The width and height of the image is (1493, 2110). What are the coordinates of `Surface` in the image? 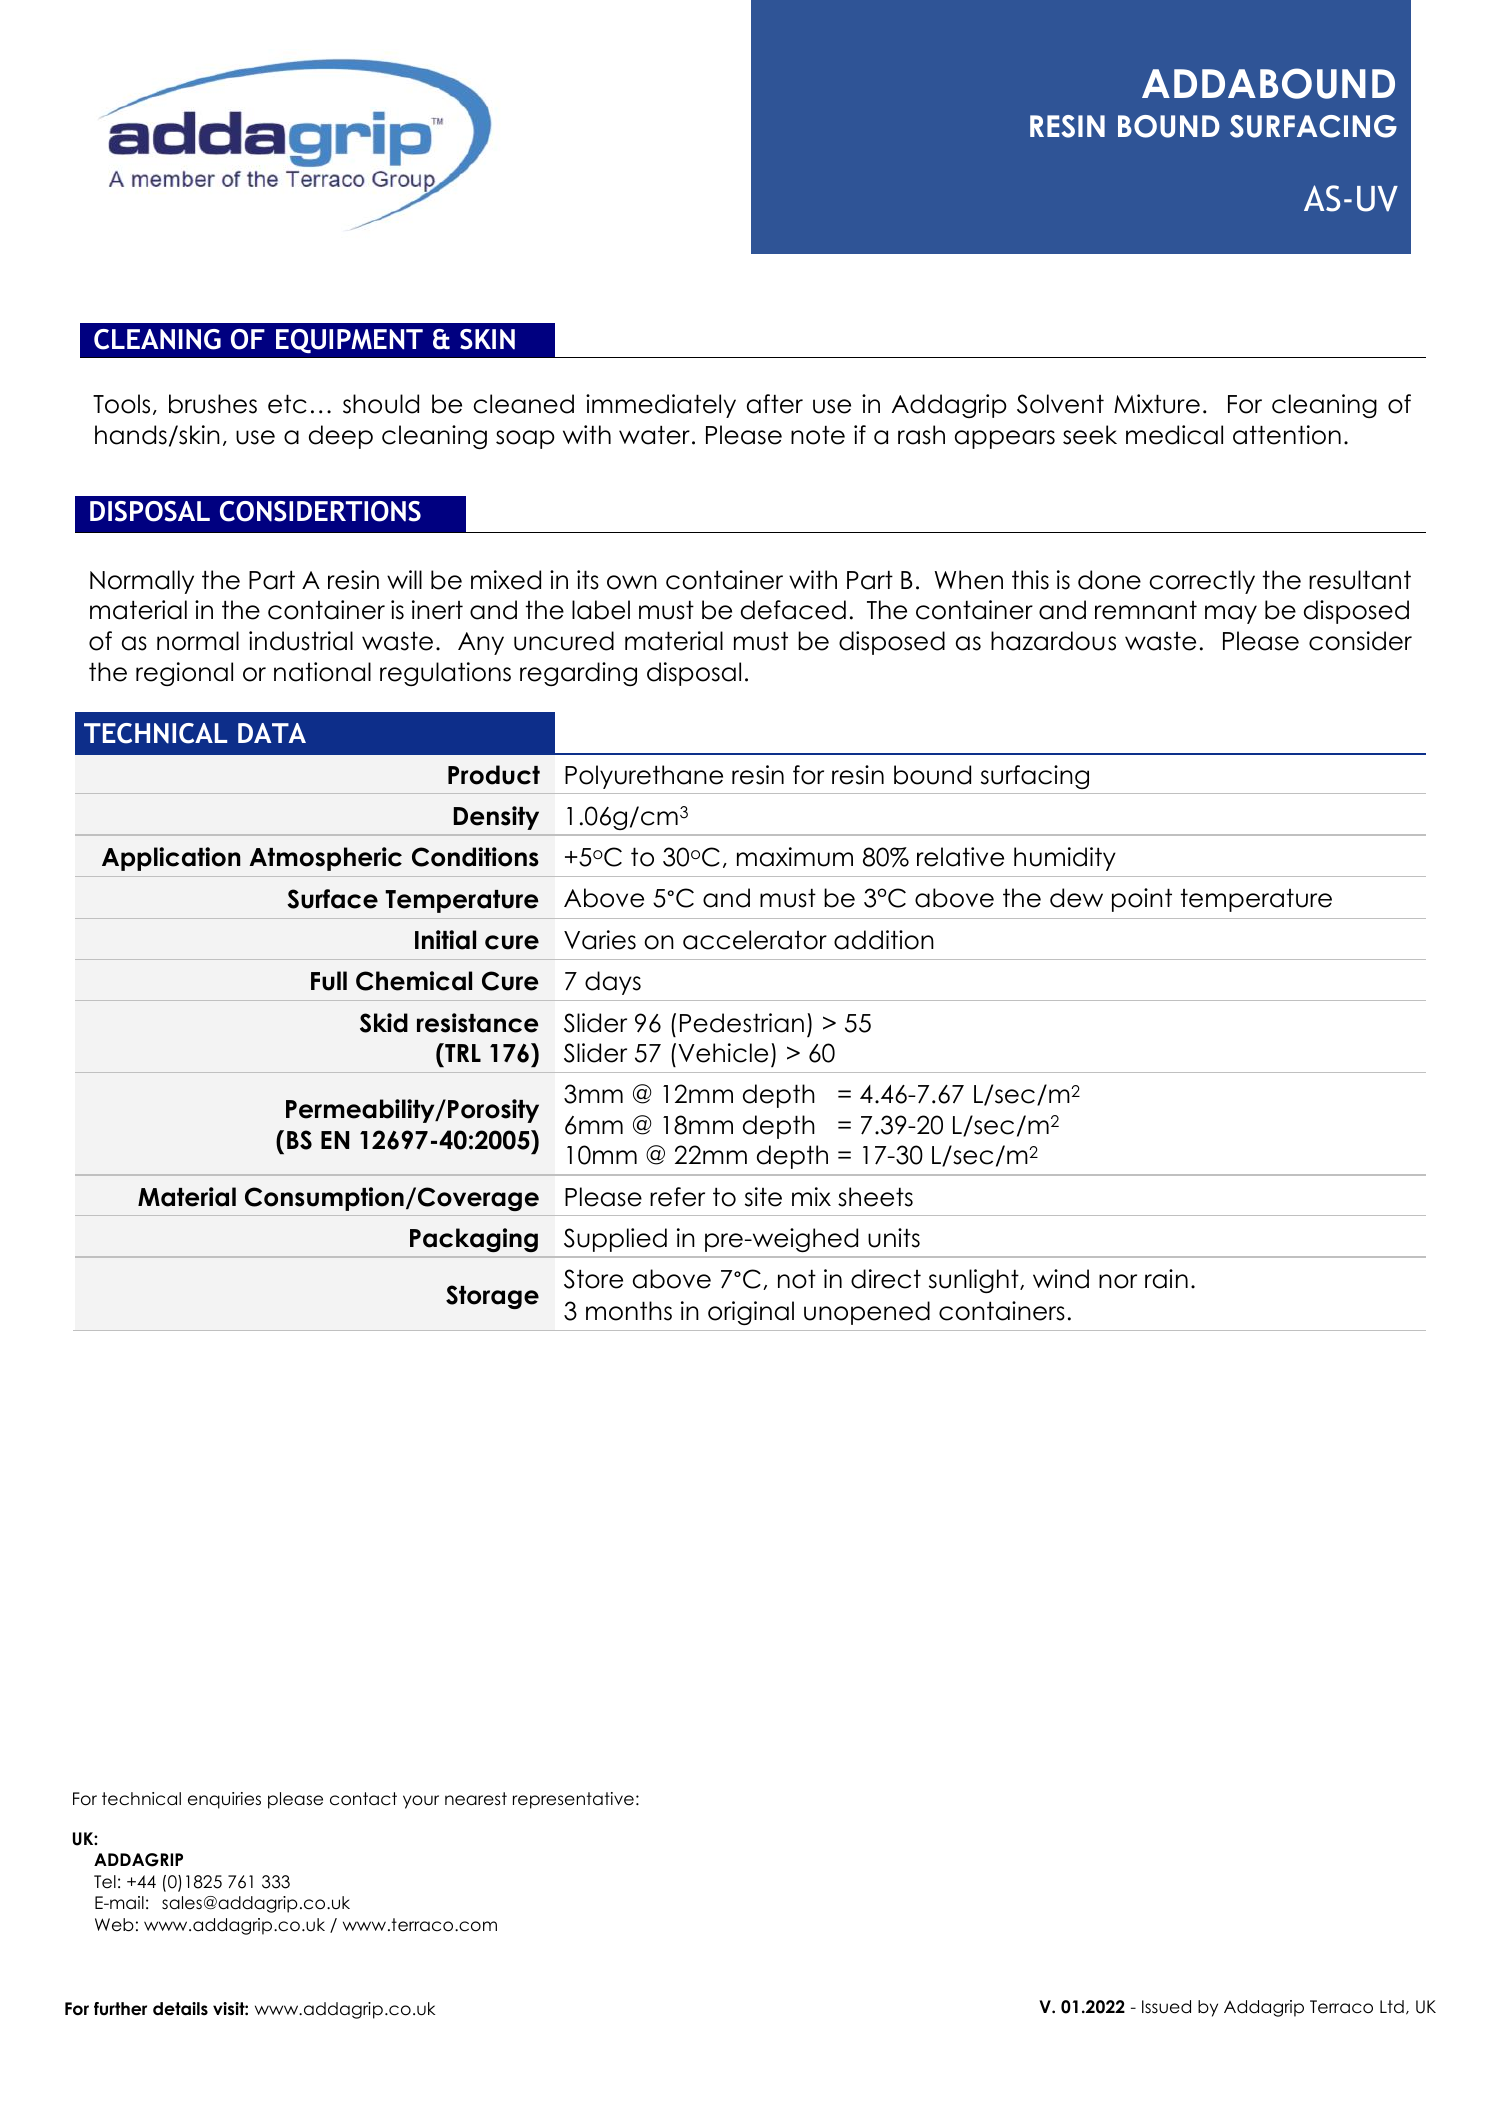 It's located at (332, 899).
